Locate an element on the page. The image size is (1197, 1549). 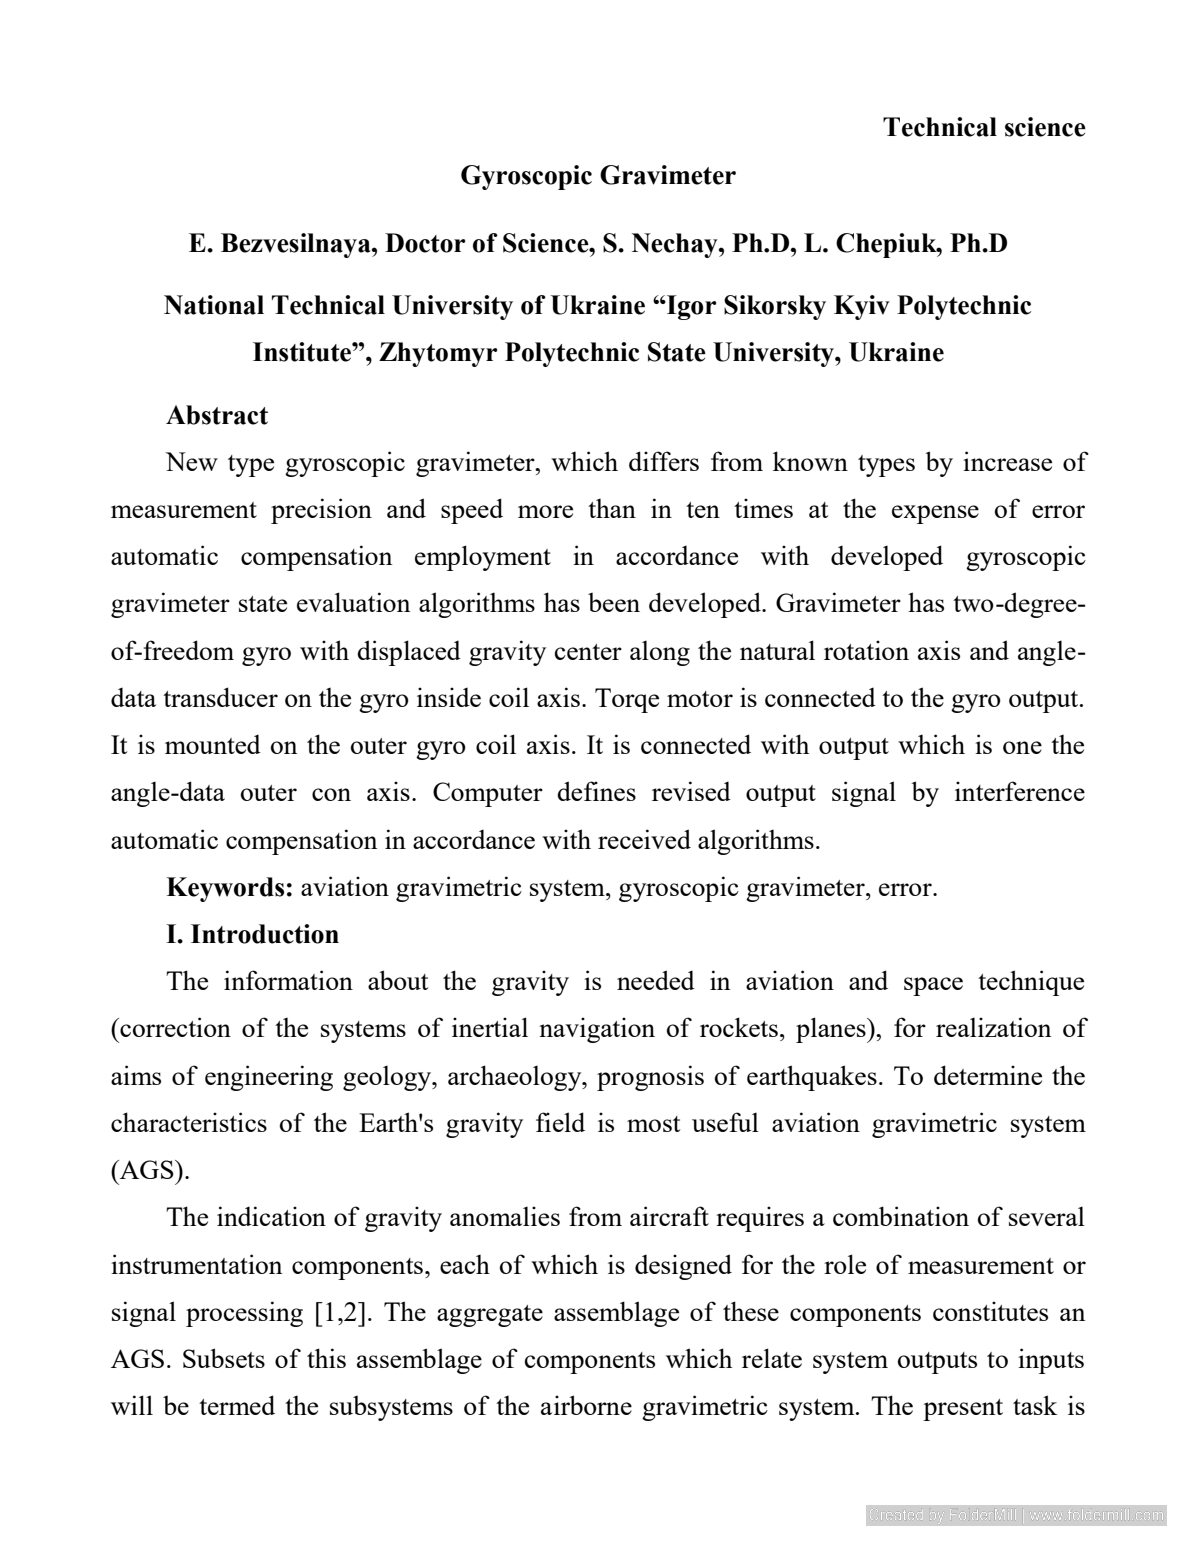
expense is located at coordinates (935, 514).
